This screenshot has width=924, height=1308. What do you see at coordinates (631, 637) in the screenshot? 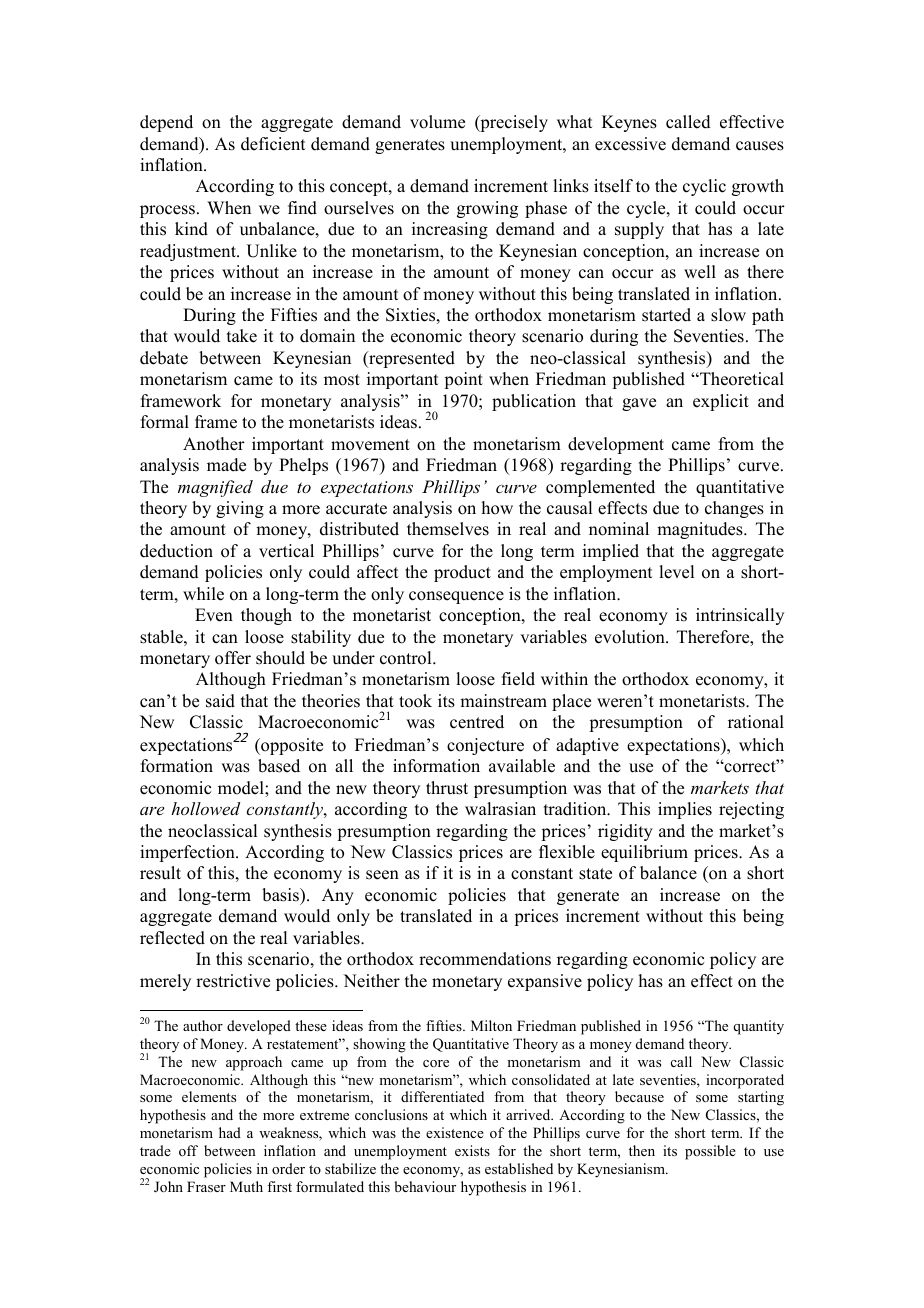
I see `evolution` at bounding box center [631, 637].
